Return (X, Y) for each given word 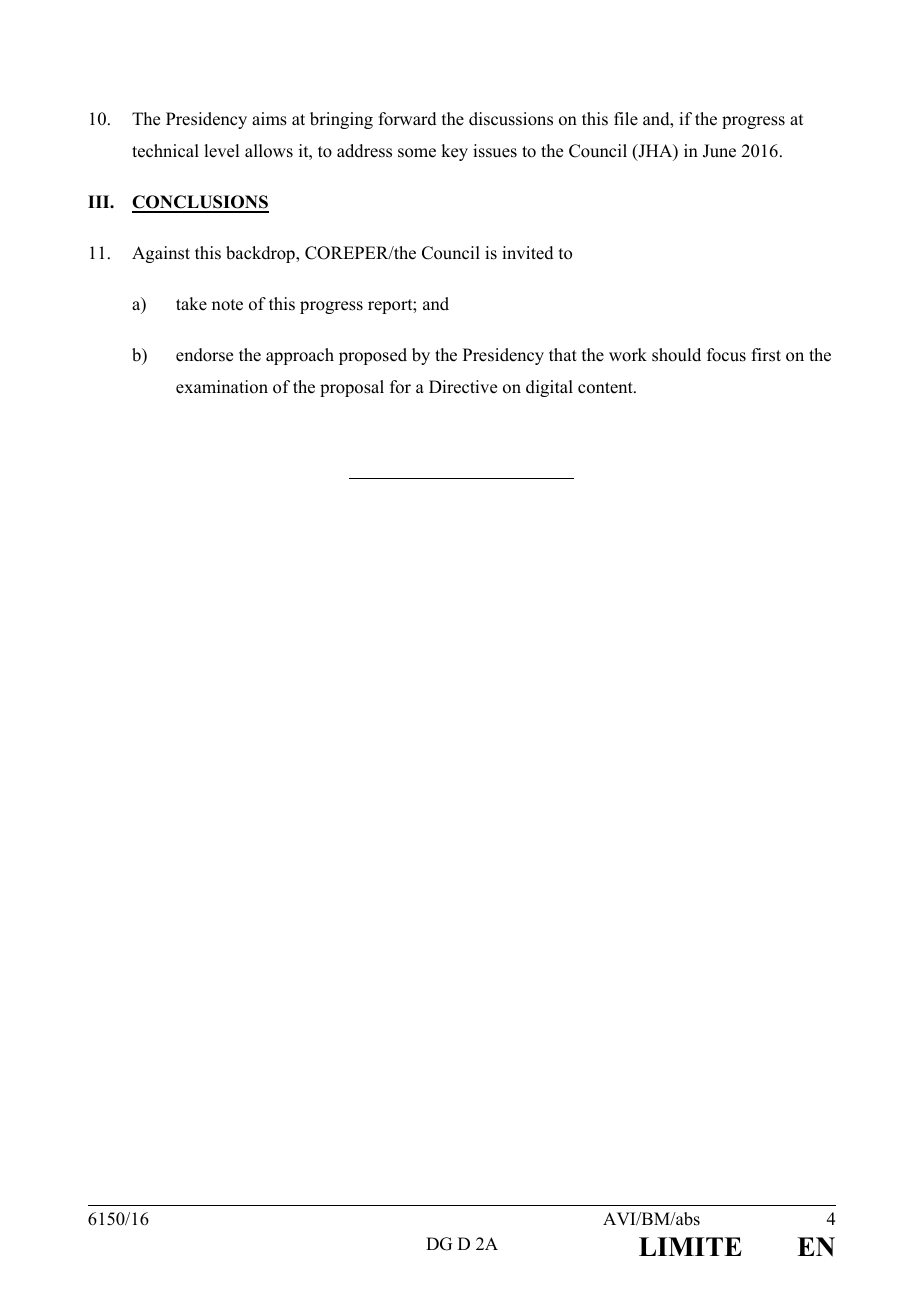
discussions (511, 119)
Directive (463, 387)
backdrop (261, 254)
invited (528, 253)
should (676, 355)
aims (269, 119)
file (626, 119)
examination (222, 387)
